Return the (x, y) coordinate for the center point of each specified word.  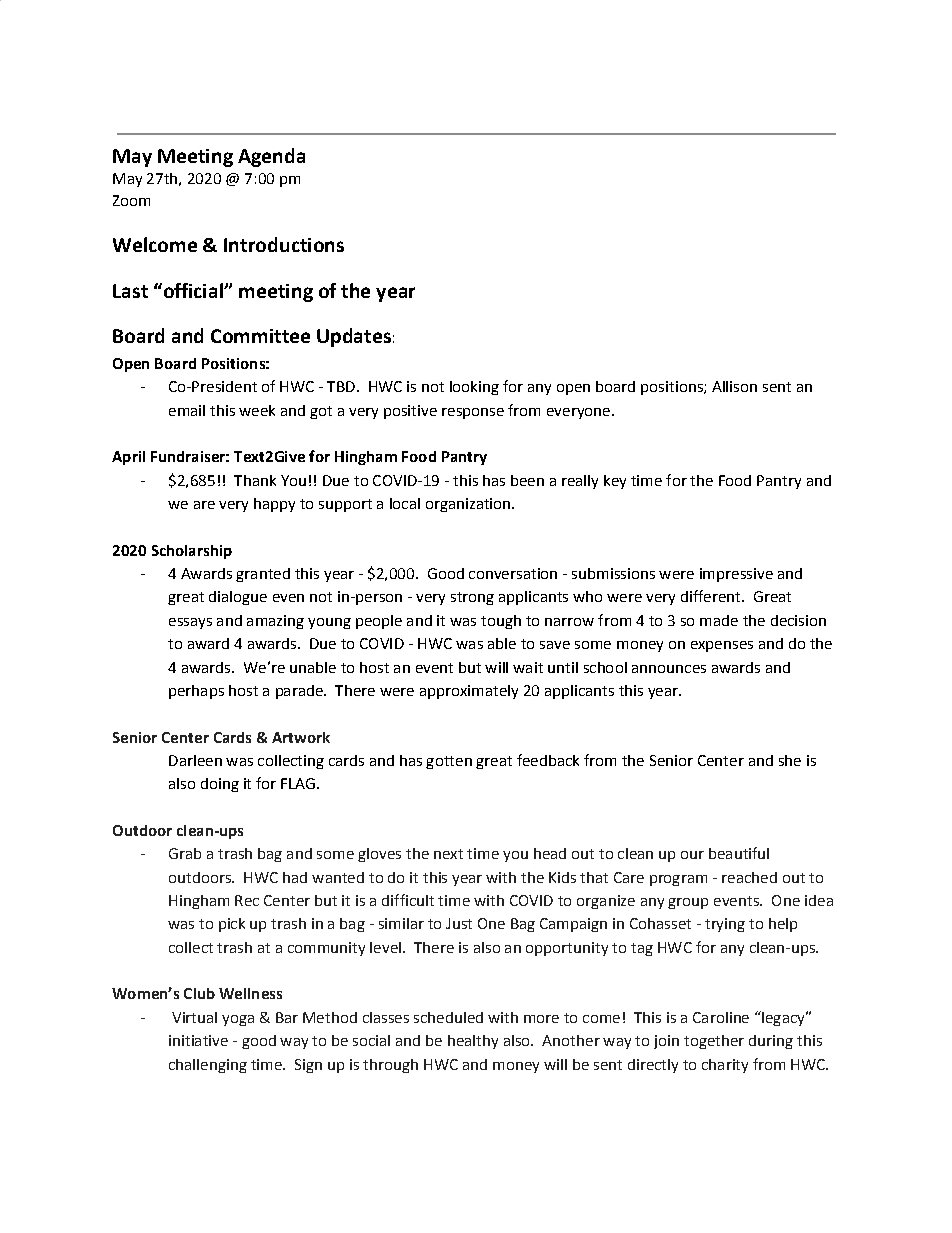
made (719, 620)
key (615, 482)
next (448, 854)
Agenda (271, 157)
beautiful (739, 853)
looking (474, 388)
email (187, 410)
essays (190, 623)
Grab (185, 853)
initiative (198, 1040)
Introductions (284, 244)
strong (472, 598)
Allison (734, 386)
